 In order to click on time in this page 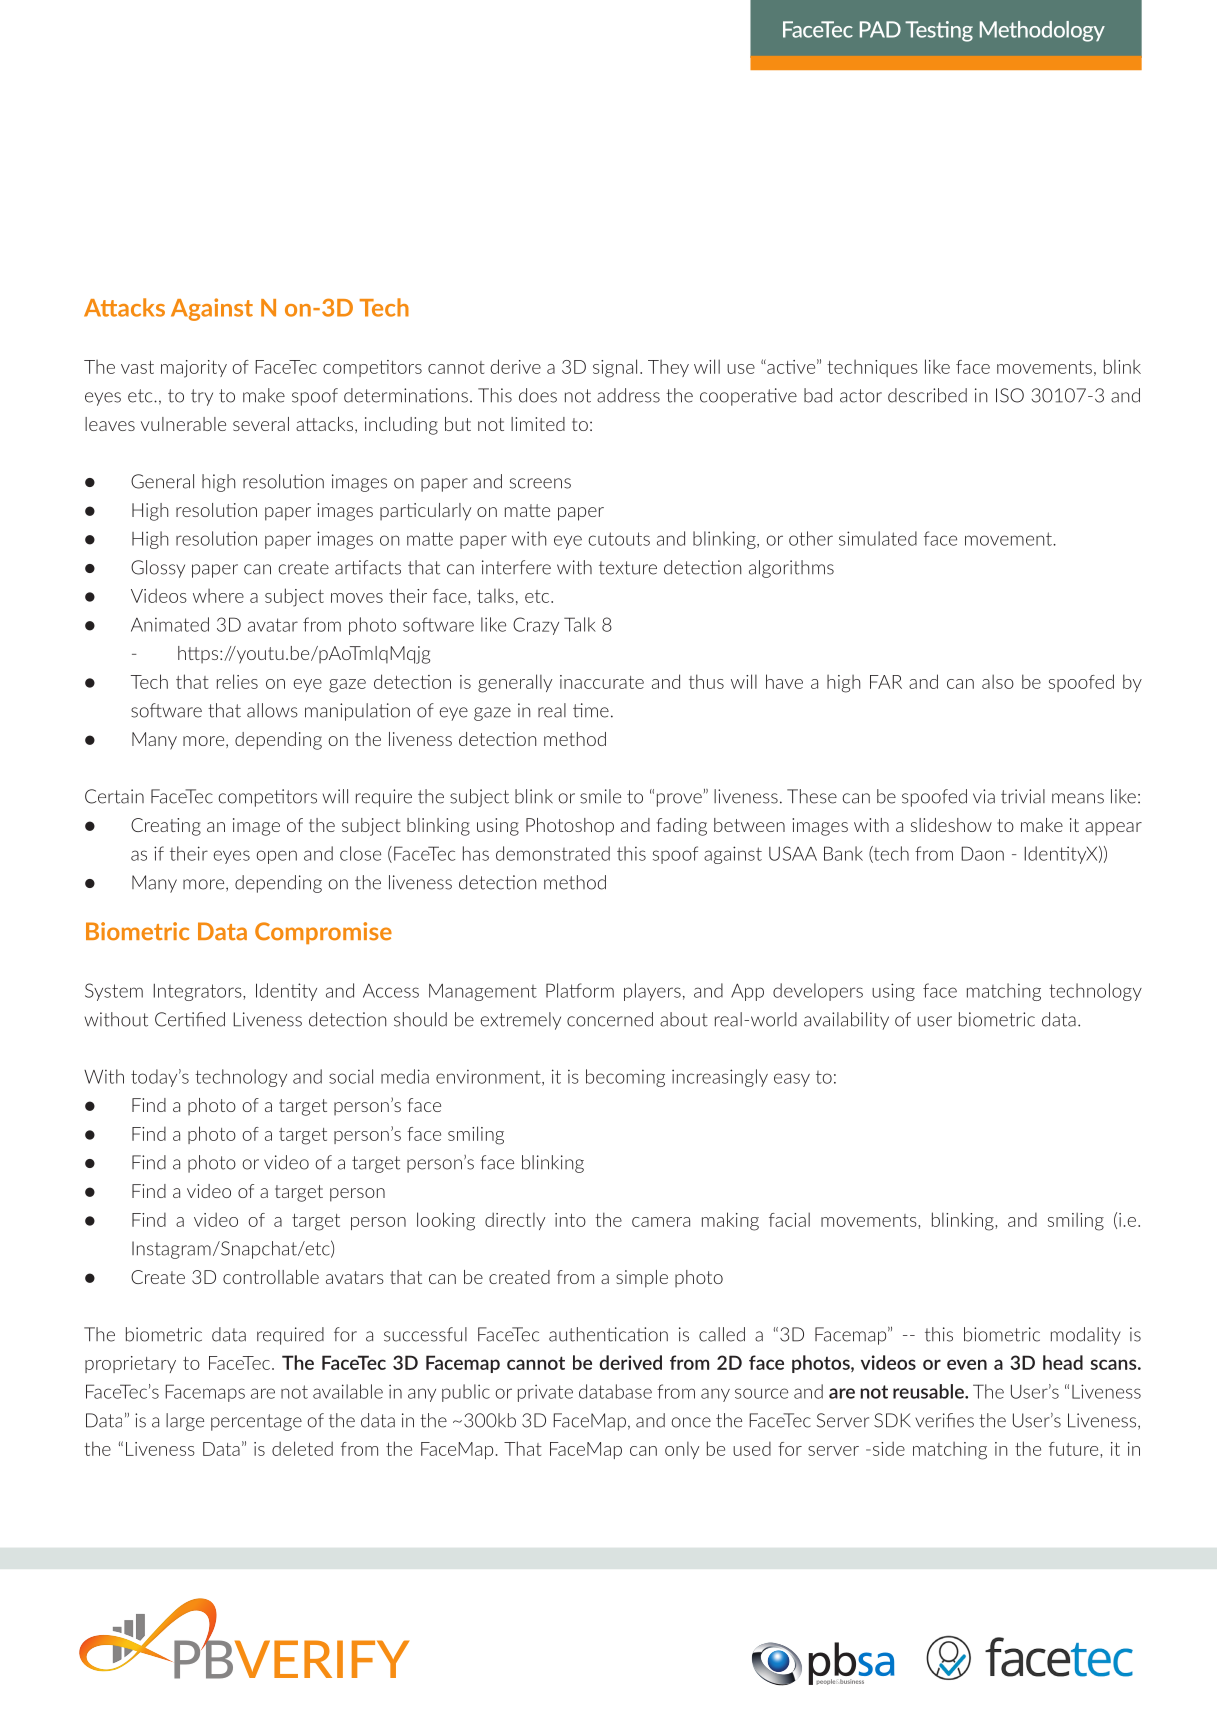, I will do `click(591, 710)`.
